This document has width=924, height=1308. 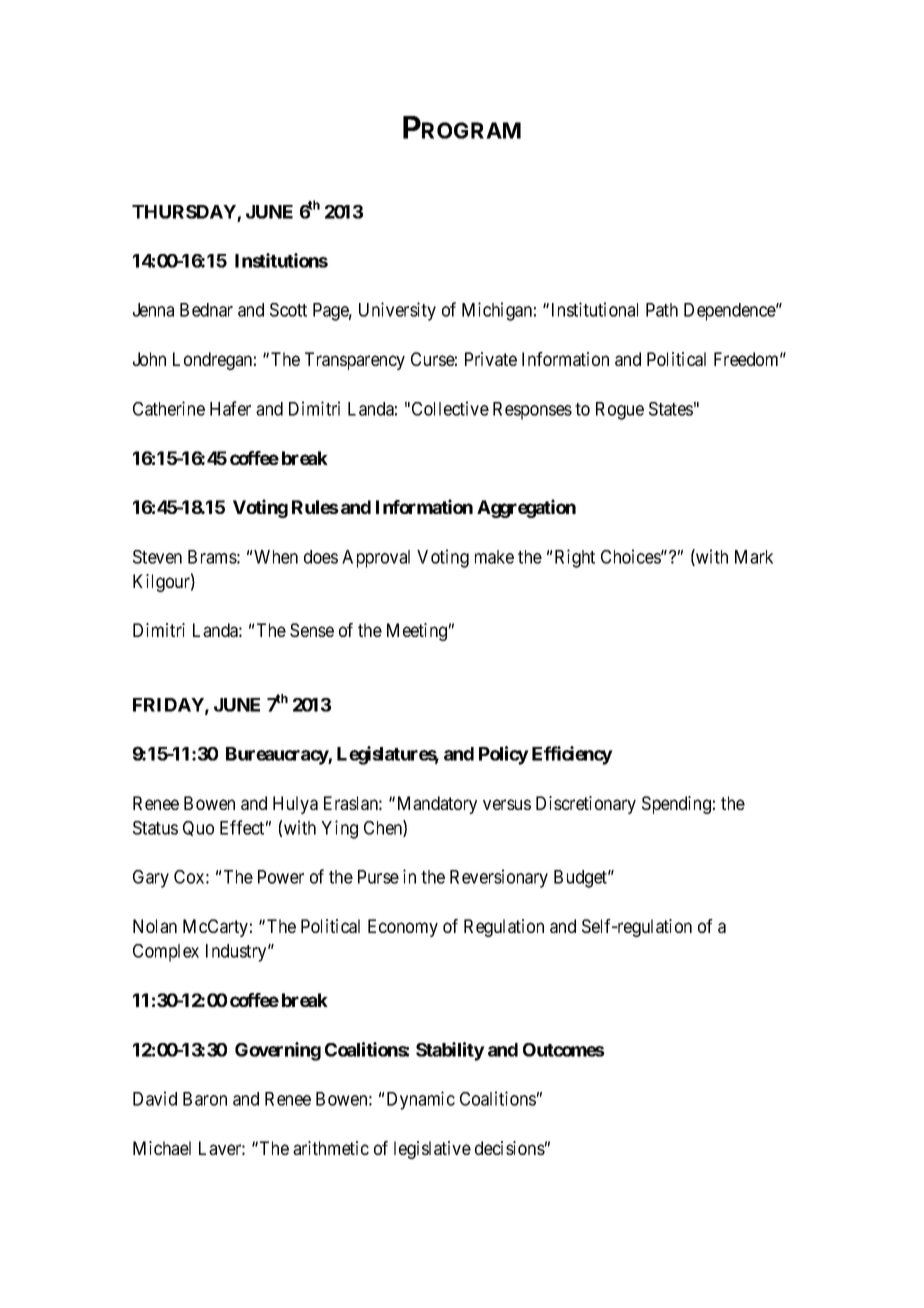 What do you see at coordinates (450, 1051) in the document?
I see `Stability` at bounding box center [450, 1051].
